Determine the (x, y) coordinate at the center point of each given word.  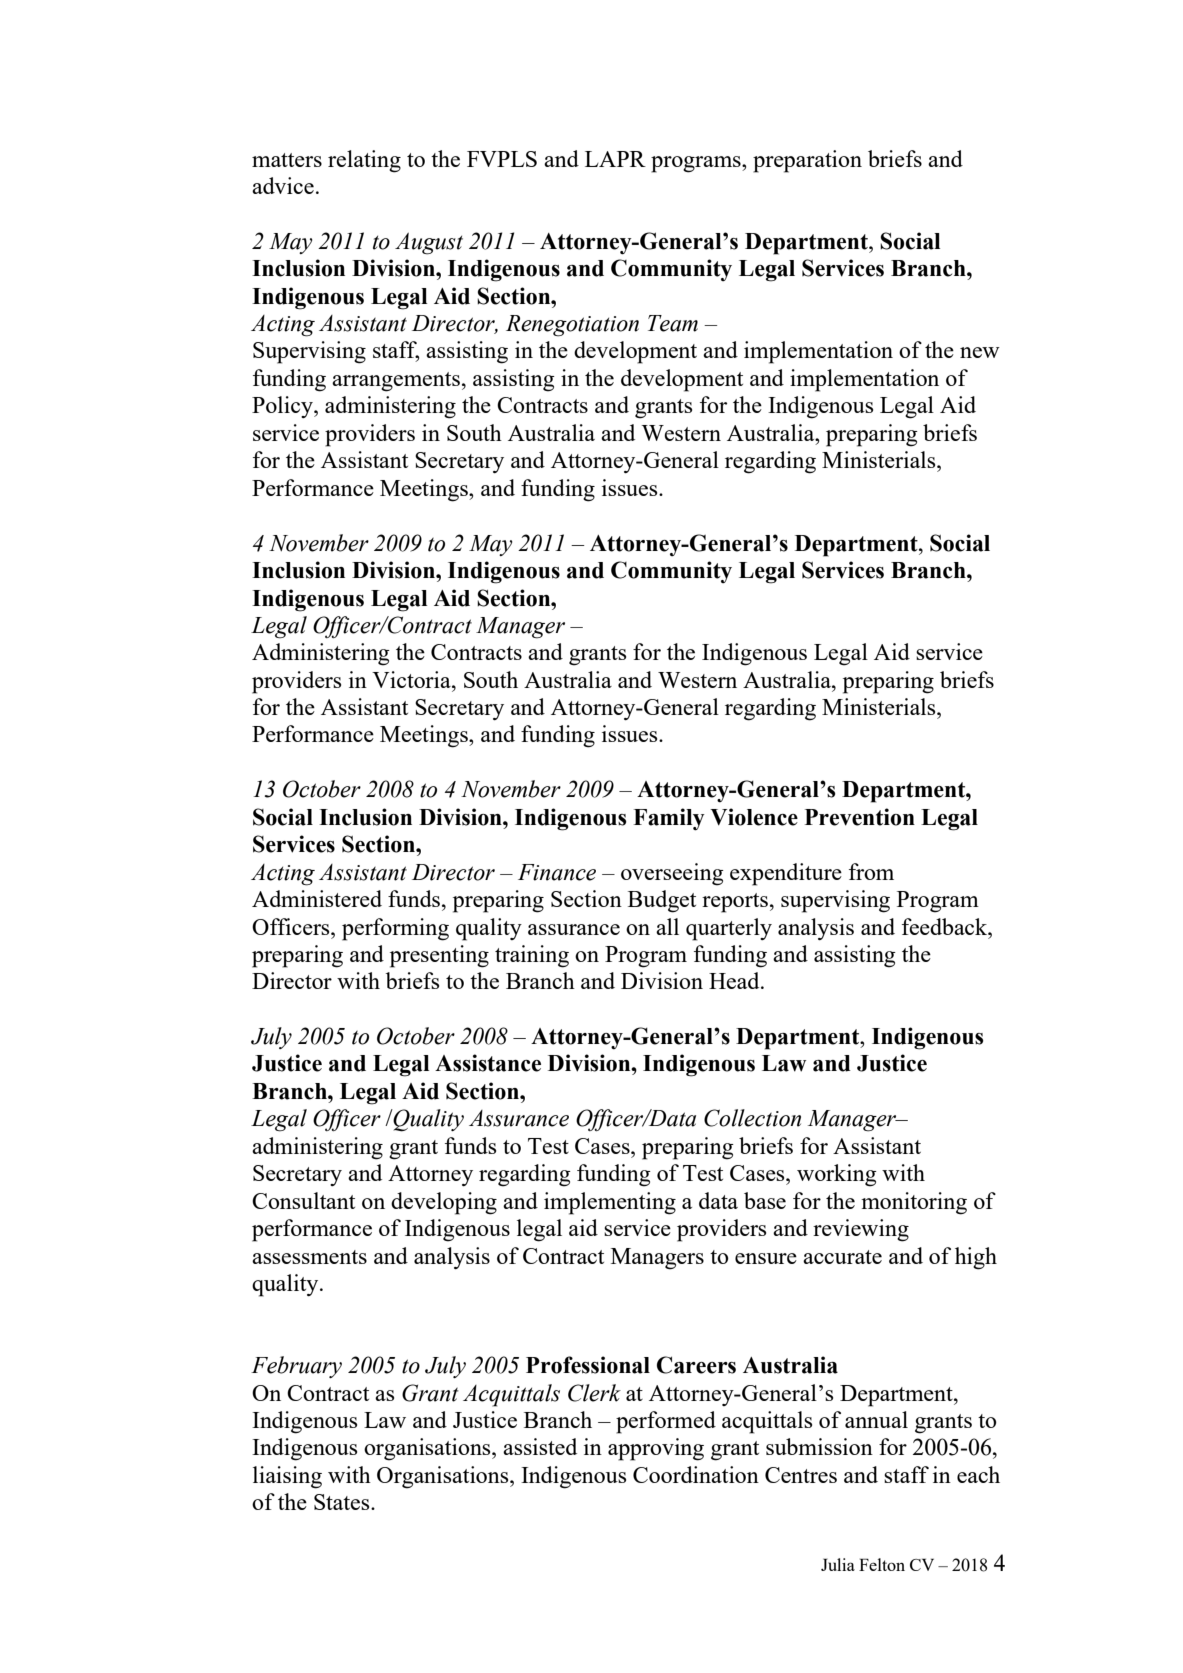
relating (364, 161)
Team (673, 323)
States (343, 1502)
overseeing (672, 874)
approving (656, 1449)
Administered (317, 898)
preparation (807, 161)
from (871, 871)
